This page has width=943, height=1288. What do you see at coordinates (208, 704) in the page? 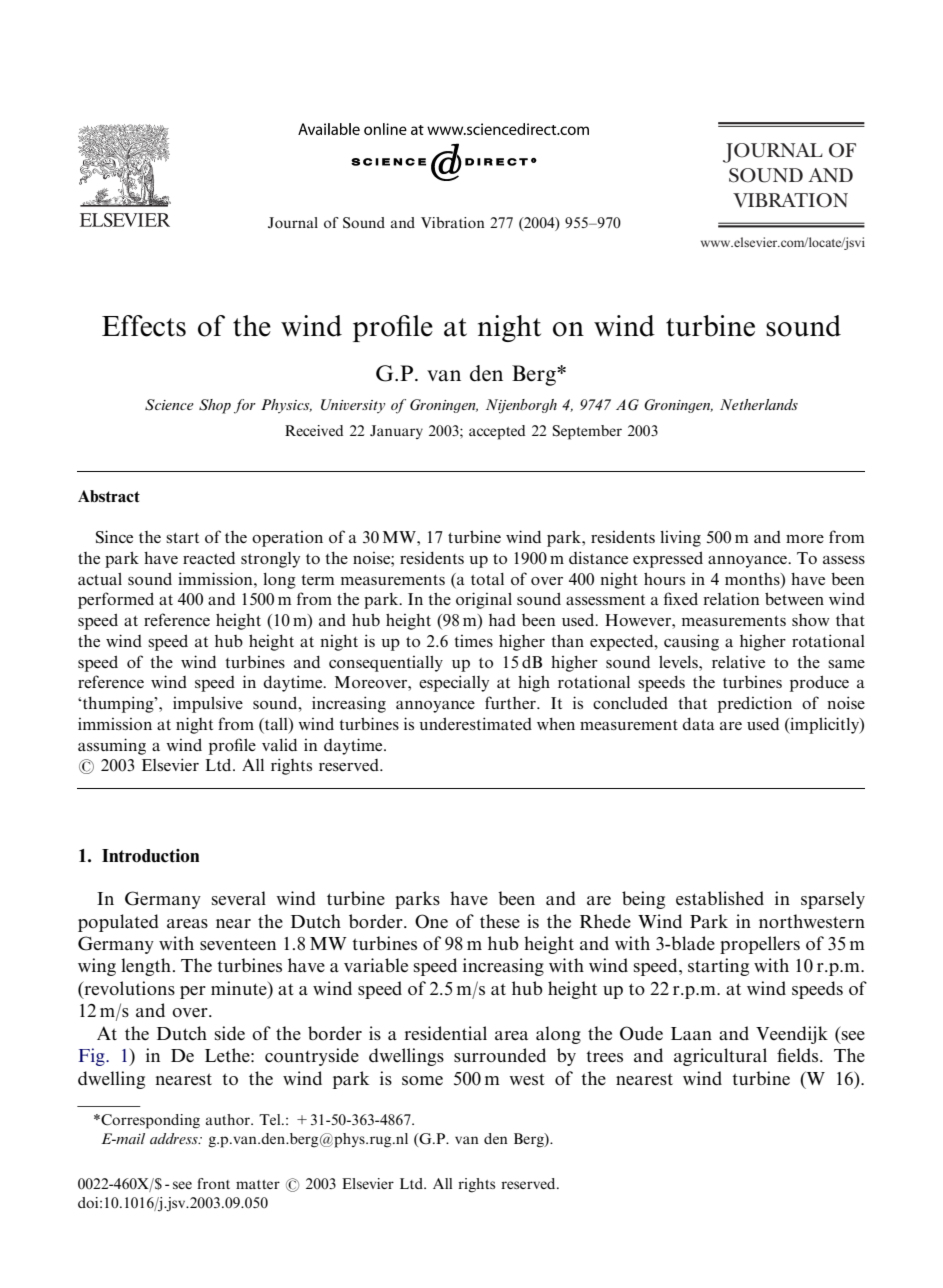
I see `impulsive` at bounding box center [208, 704].
